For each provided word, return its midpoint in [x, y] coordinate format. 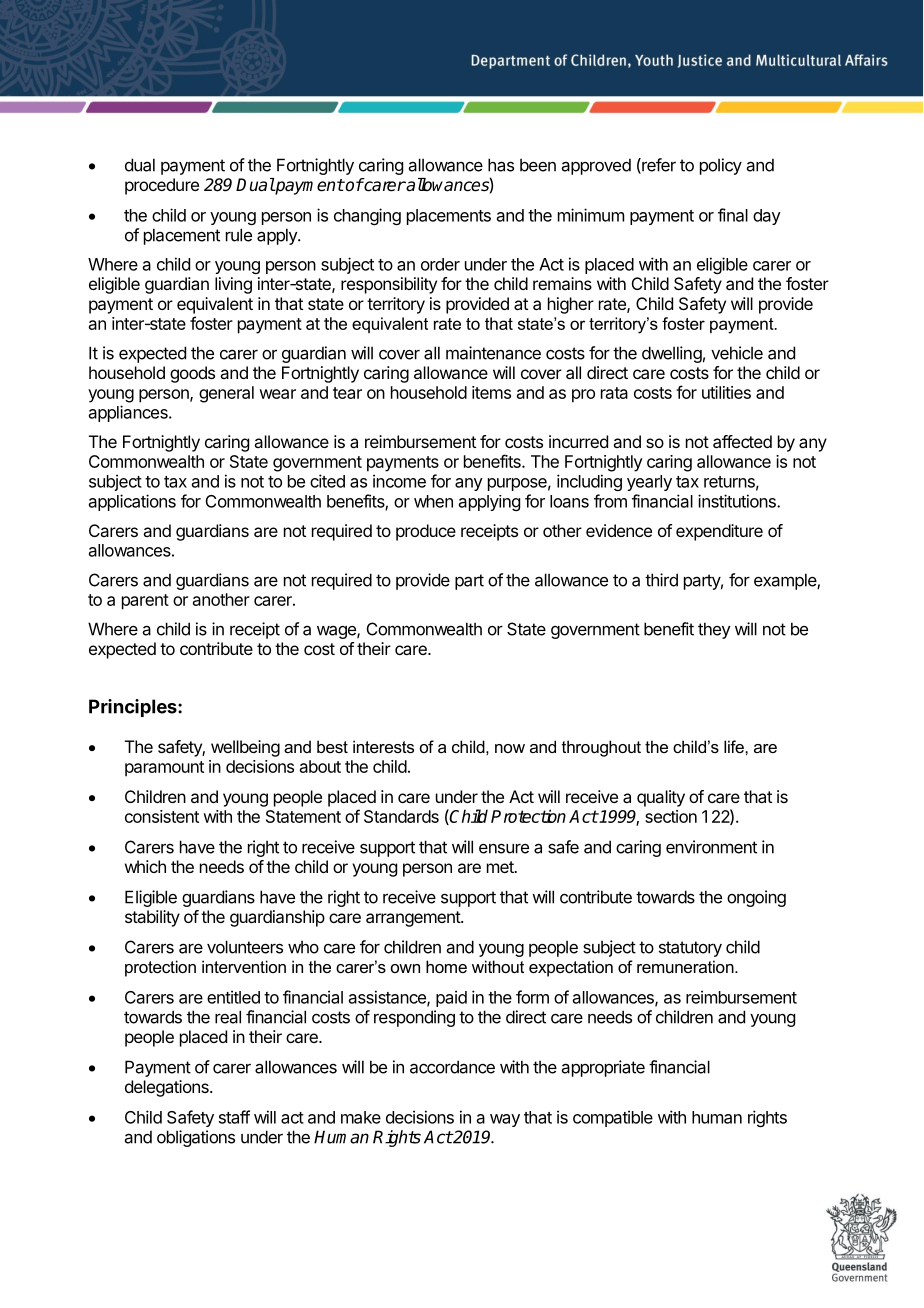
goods [192, 374]
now [510, 748]
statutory [690, 949]
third [661, 580]
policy [721, 166]
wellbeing [245, 748]
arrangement [414, 919]
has [501, 165]
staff [234, 1117]
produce [426, 532]
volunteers [245, 947]
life [735, 746]
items [491, 392]
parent [145, 602]
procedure [162, 186]
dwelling [672, 354]
